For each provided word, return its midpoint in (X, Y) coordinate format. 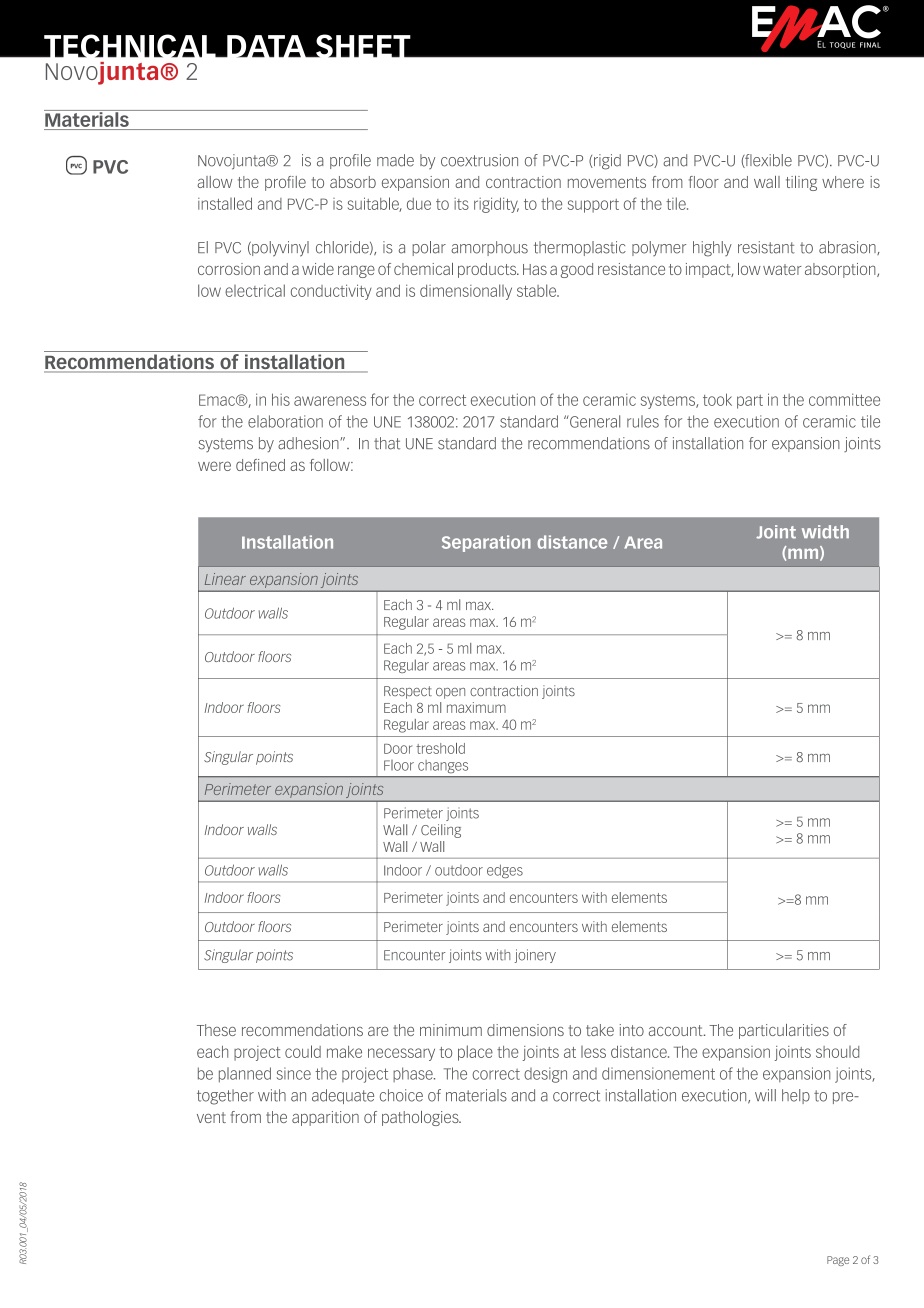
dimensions (525, 1030)
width (825, 532)
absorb (353, 182)
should (837, 1052)
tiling (801, 183)
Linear (225, 579)
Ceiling (441, 831)
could (303, 1051)
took (717, 399)
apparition (325, 1118)
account (677, 1030)
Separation (486, 543)
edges (505, 871)
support (593, 206)
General (594, 421)
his (281, 399)
